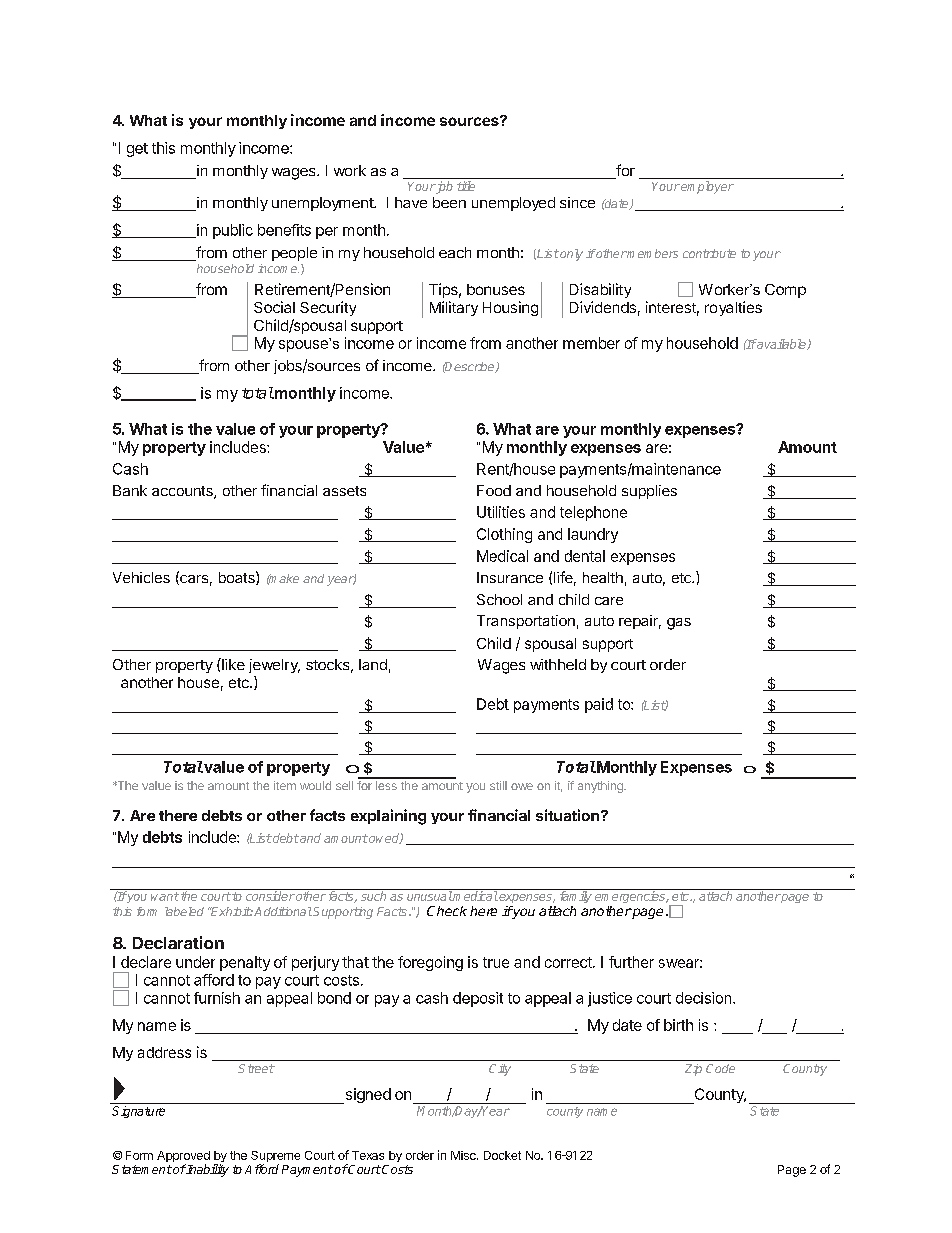 This image has height=1233, width=952. I want to click on employer, so click(706, 187).
